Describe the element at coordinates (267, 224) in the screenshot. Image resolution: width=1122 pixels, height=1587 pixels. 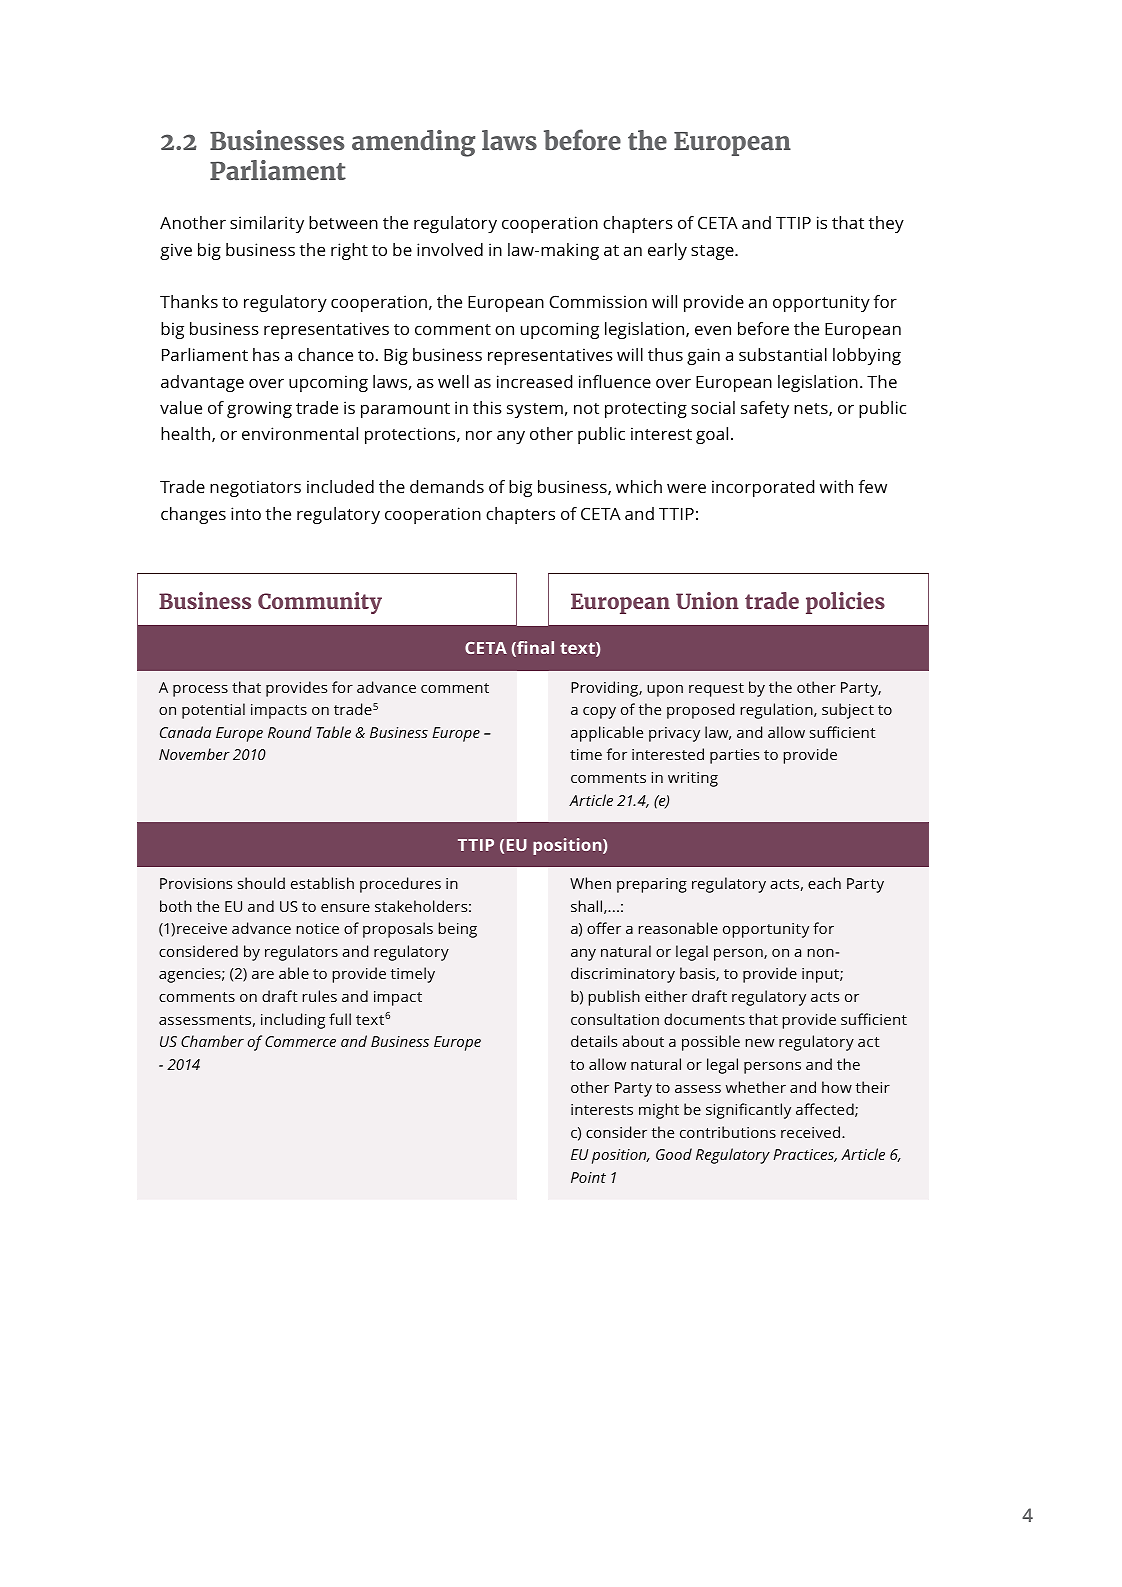
I see `similarity` at that location.
